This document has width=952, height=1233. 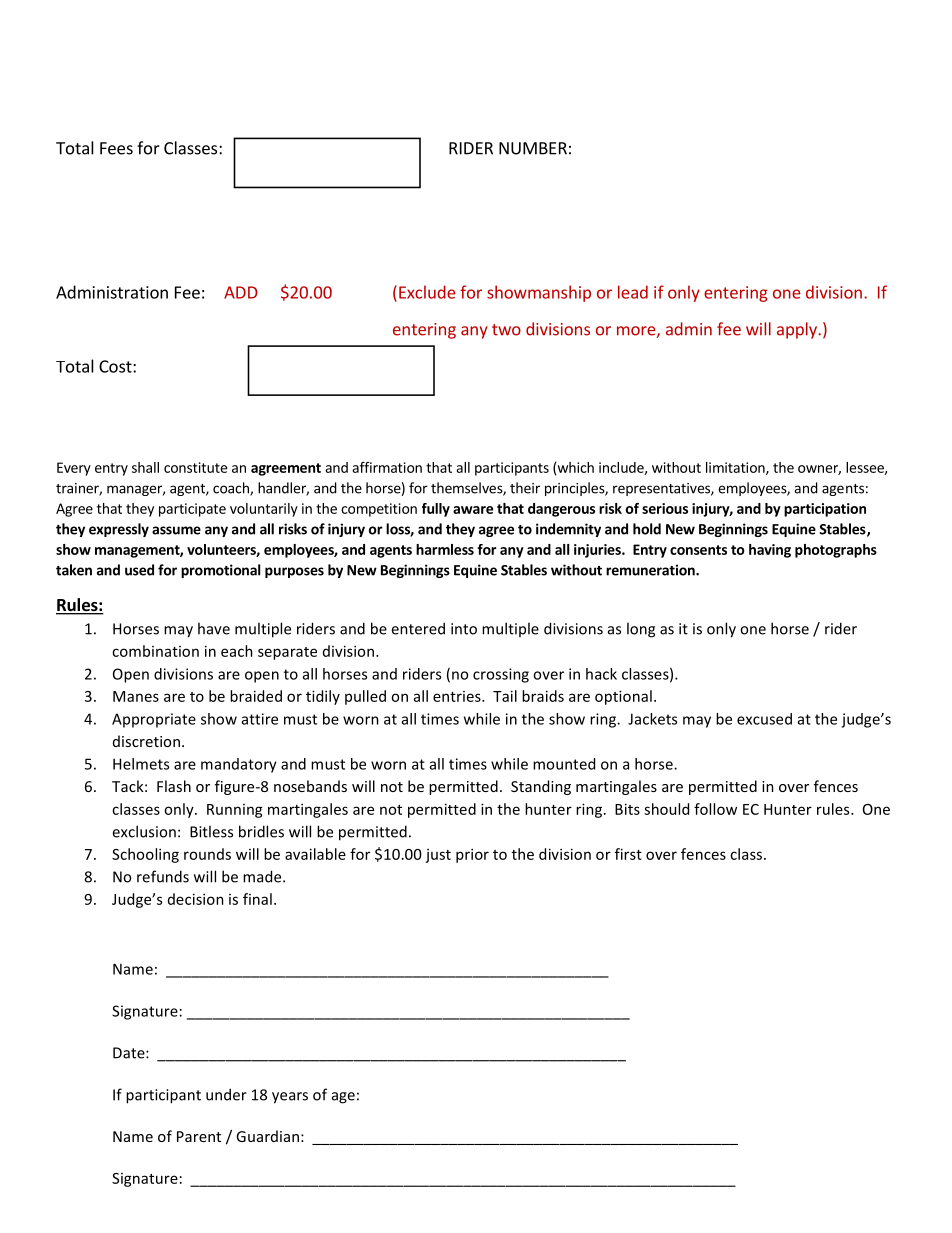 What do you see at coordinates (736, 468) in the document?
I see `limitation` at bounding box center [736, 468].
